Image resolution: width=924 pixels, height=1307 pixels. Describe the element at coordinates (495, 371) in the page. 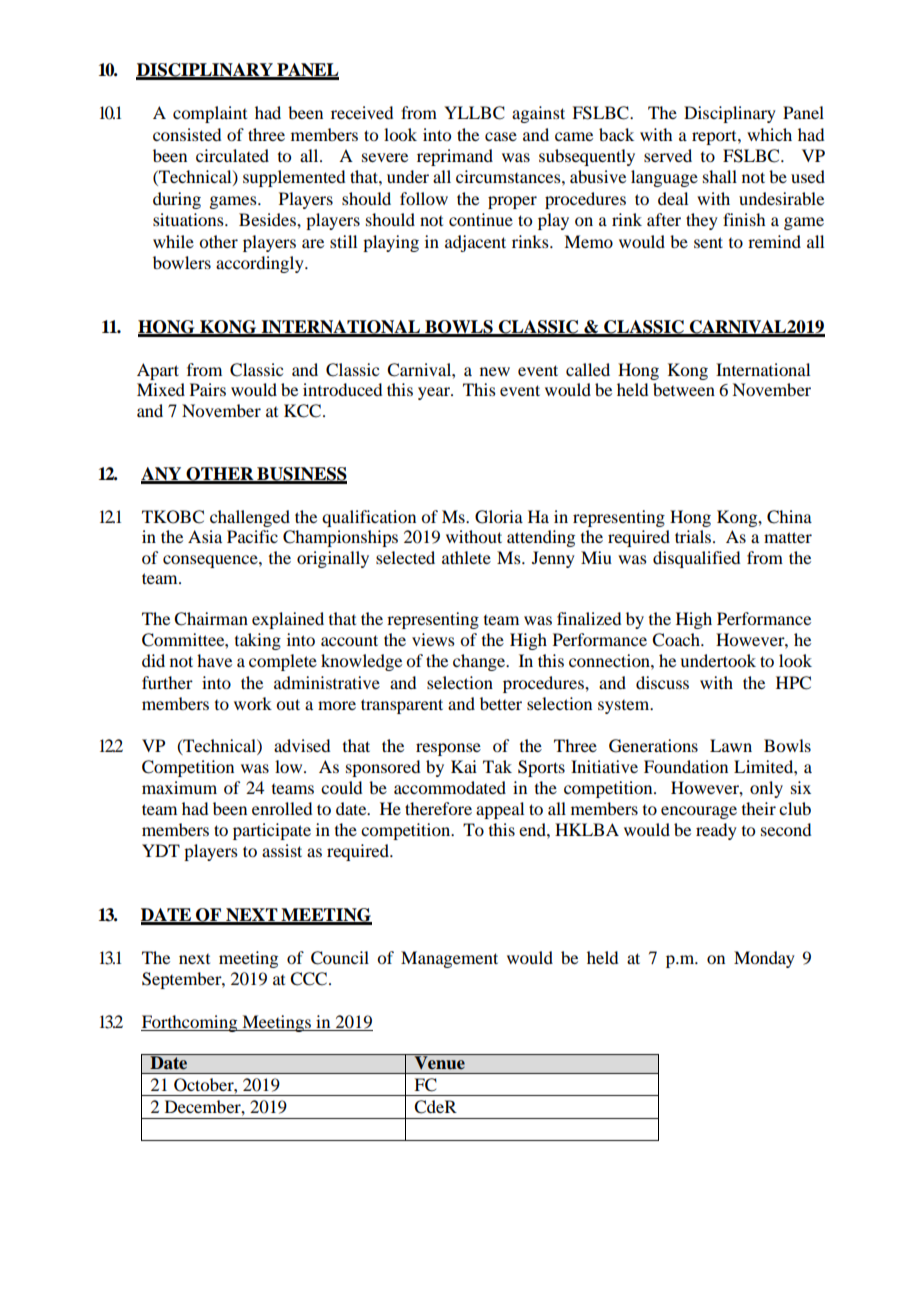

I see `new` at that location.
